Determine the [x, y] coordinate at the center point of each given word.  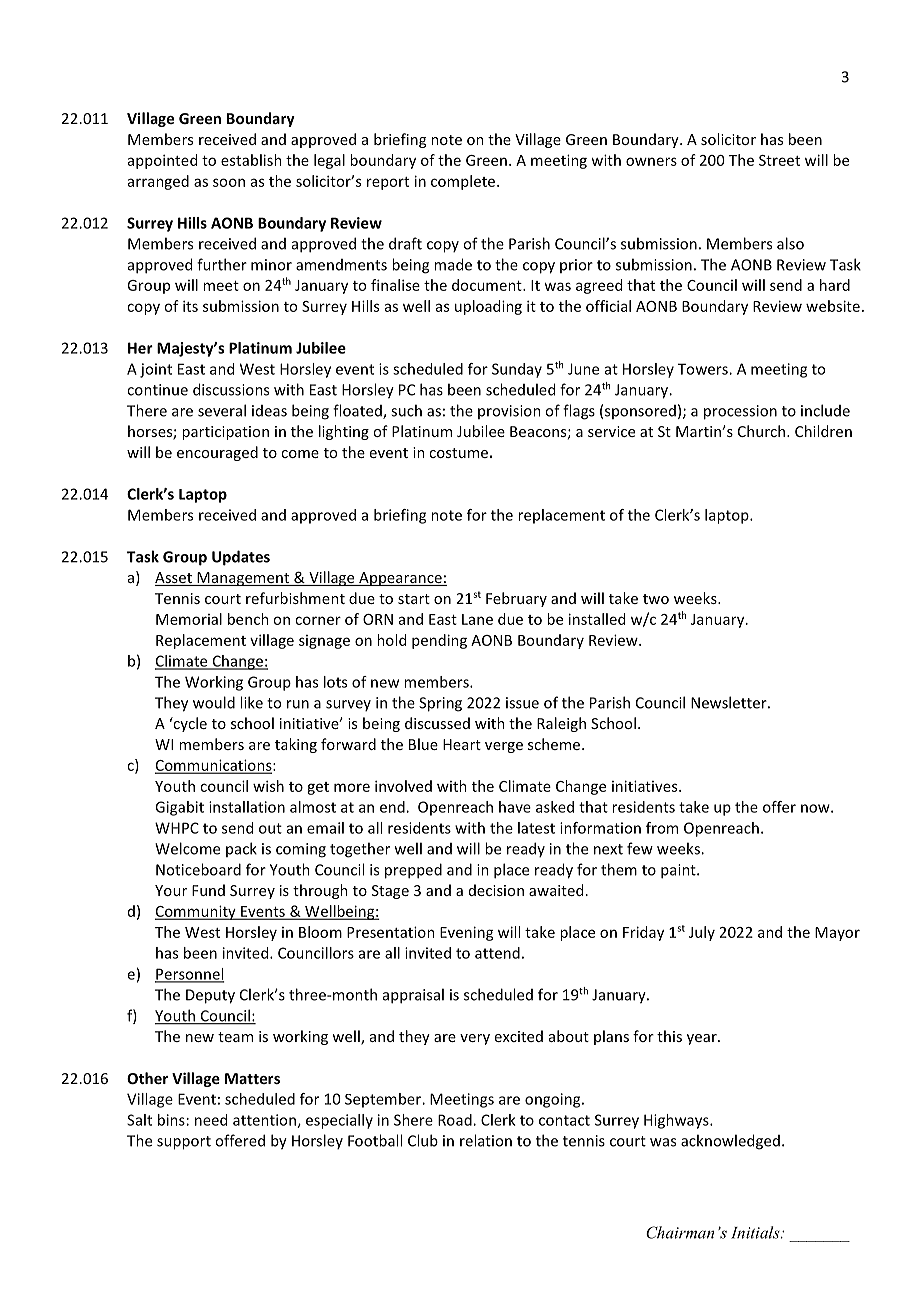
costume [458, 453]
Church [763, 431]
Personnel [189, 975]
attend [497, 953]
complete [463, 182]
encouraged [217, 453]
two [656, 599]
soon [229, 182]
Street [779, 160]
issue [522, 703]
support [184, 1143]
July [702, 933]
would [214, 702]
